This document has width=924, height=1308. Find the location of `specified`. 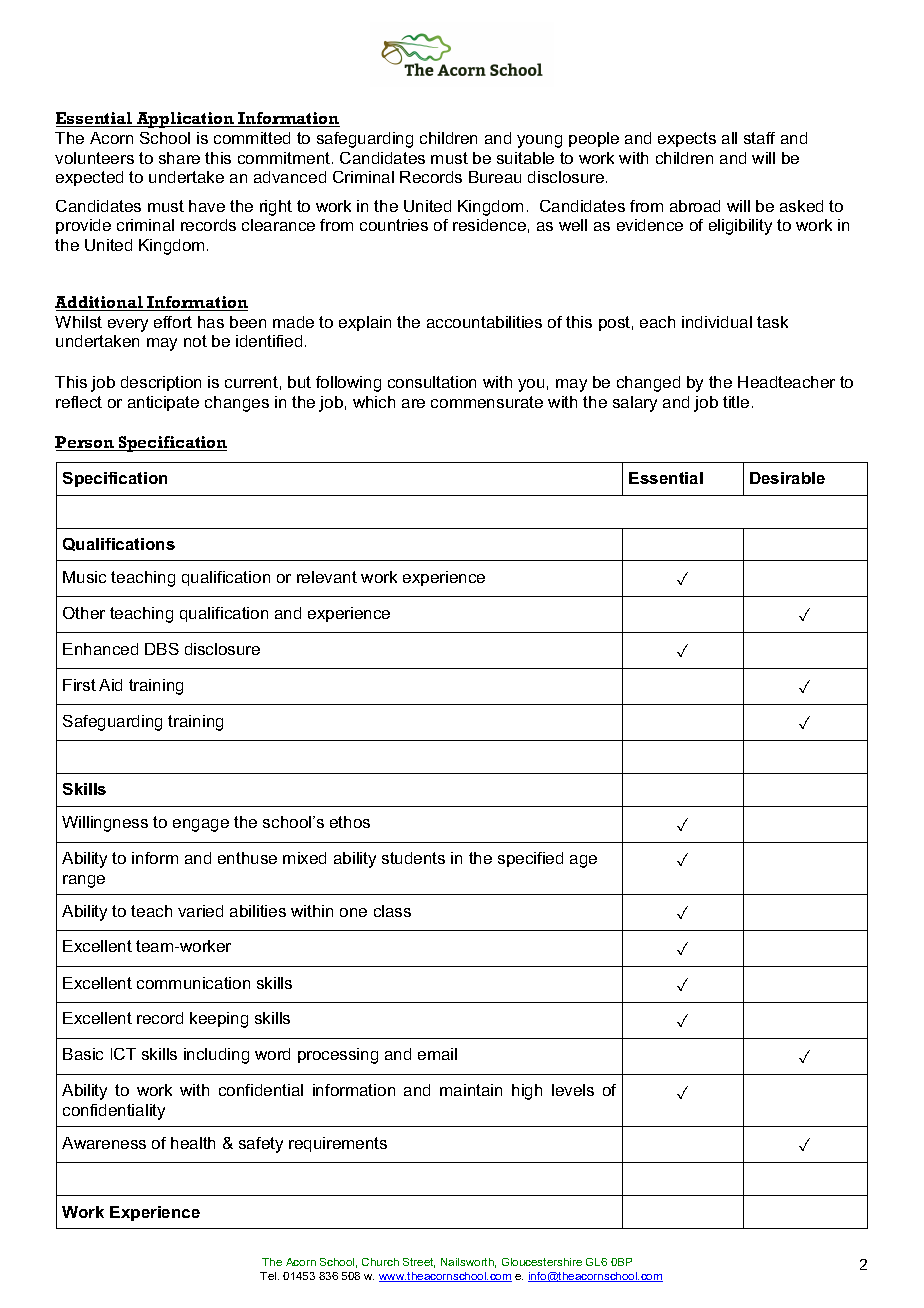

specified is located at coordinates (530, 859).
